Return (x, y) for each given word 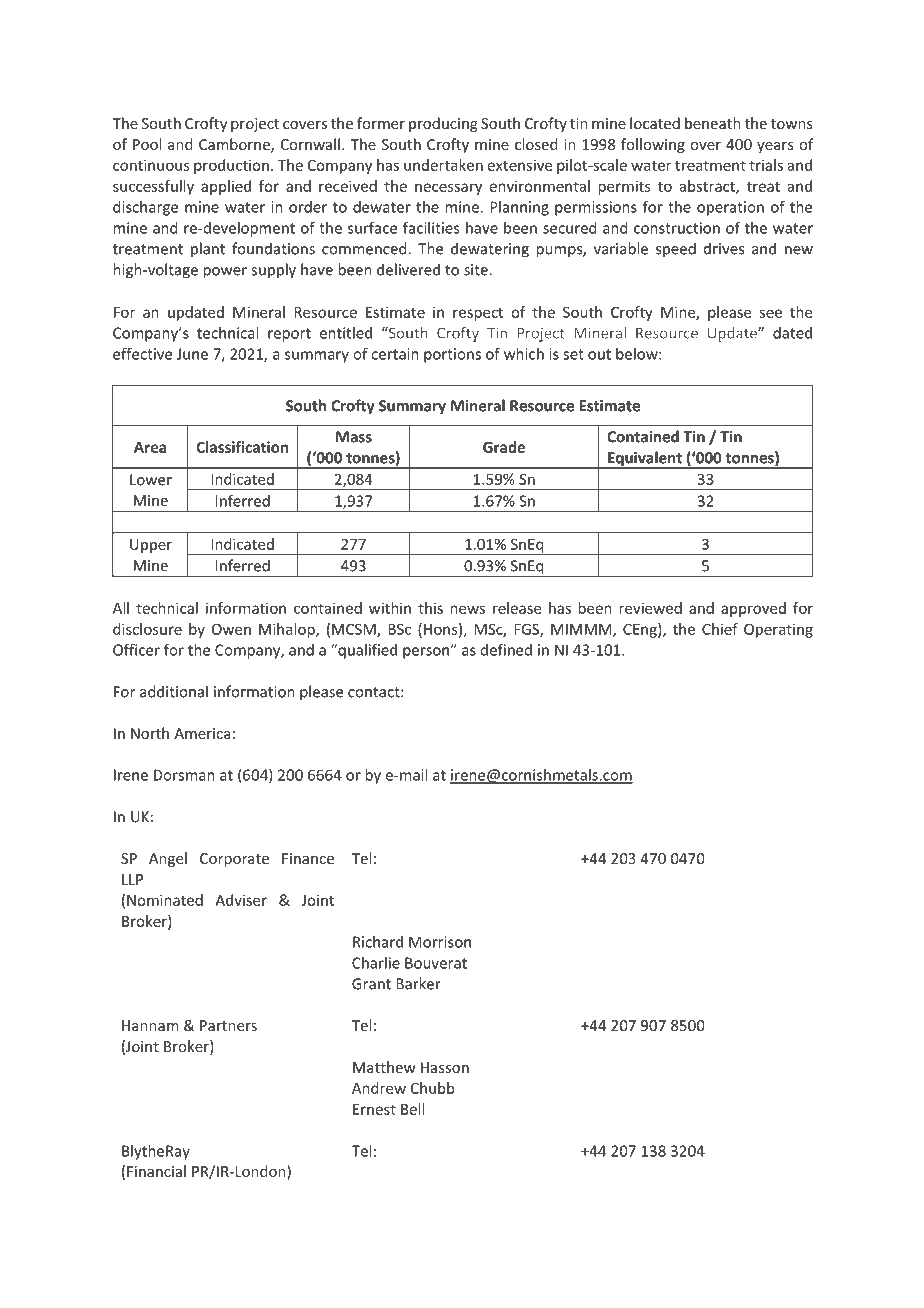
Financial (156, 1171)
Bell (412, 1109)
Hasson (445, 1067)
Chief (720, 629)
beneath (713, 123)
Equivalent (645, 460)
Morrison (440, 942)
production (231, 166)
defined (506, 649)
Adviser (241, 900)
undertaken (443, 165)
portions (452, 355)
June (192, 354)
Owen (231, 629)
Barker (418, 983)
